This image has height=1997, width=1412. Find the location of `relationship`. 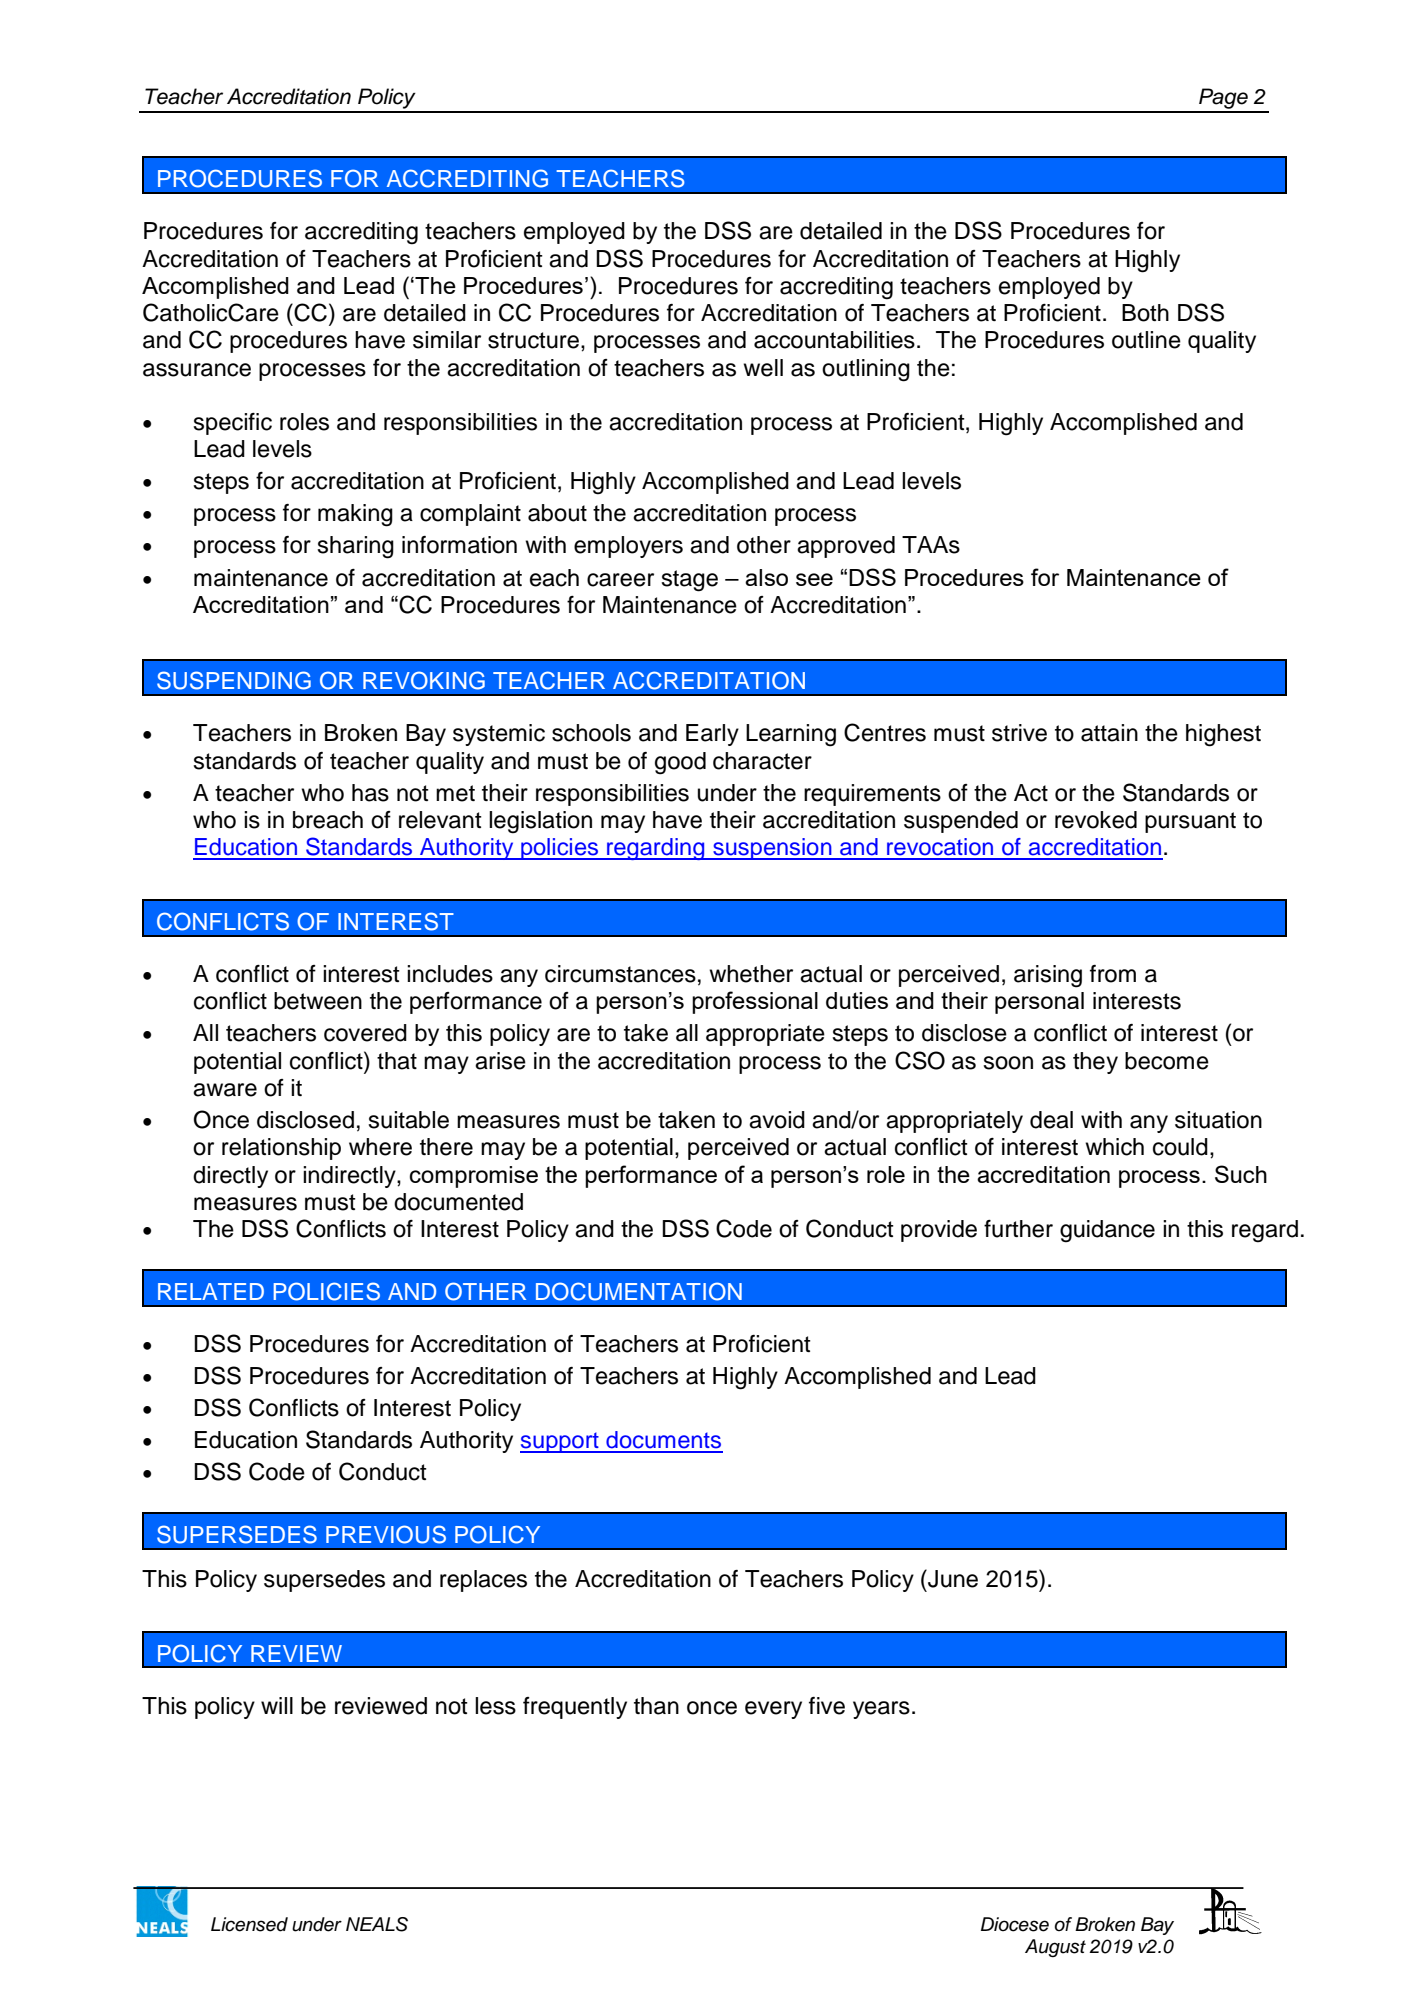

relationship is located at coordinates (281, 1149).
